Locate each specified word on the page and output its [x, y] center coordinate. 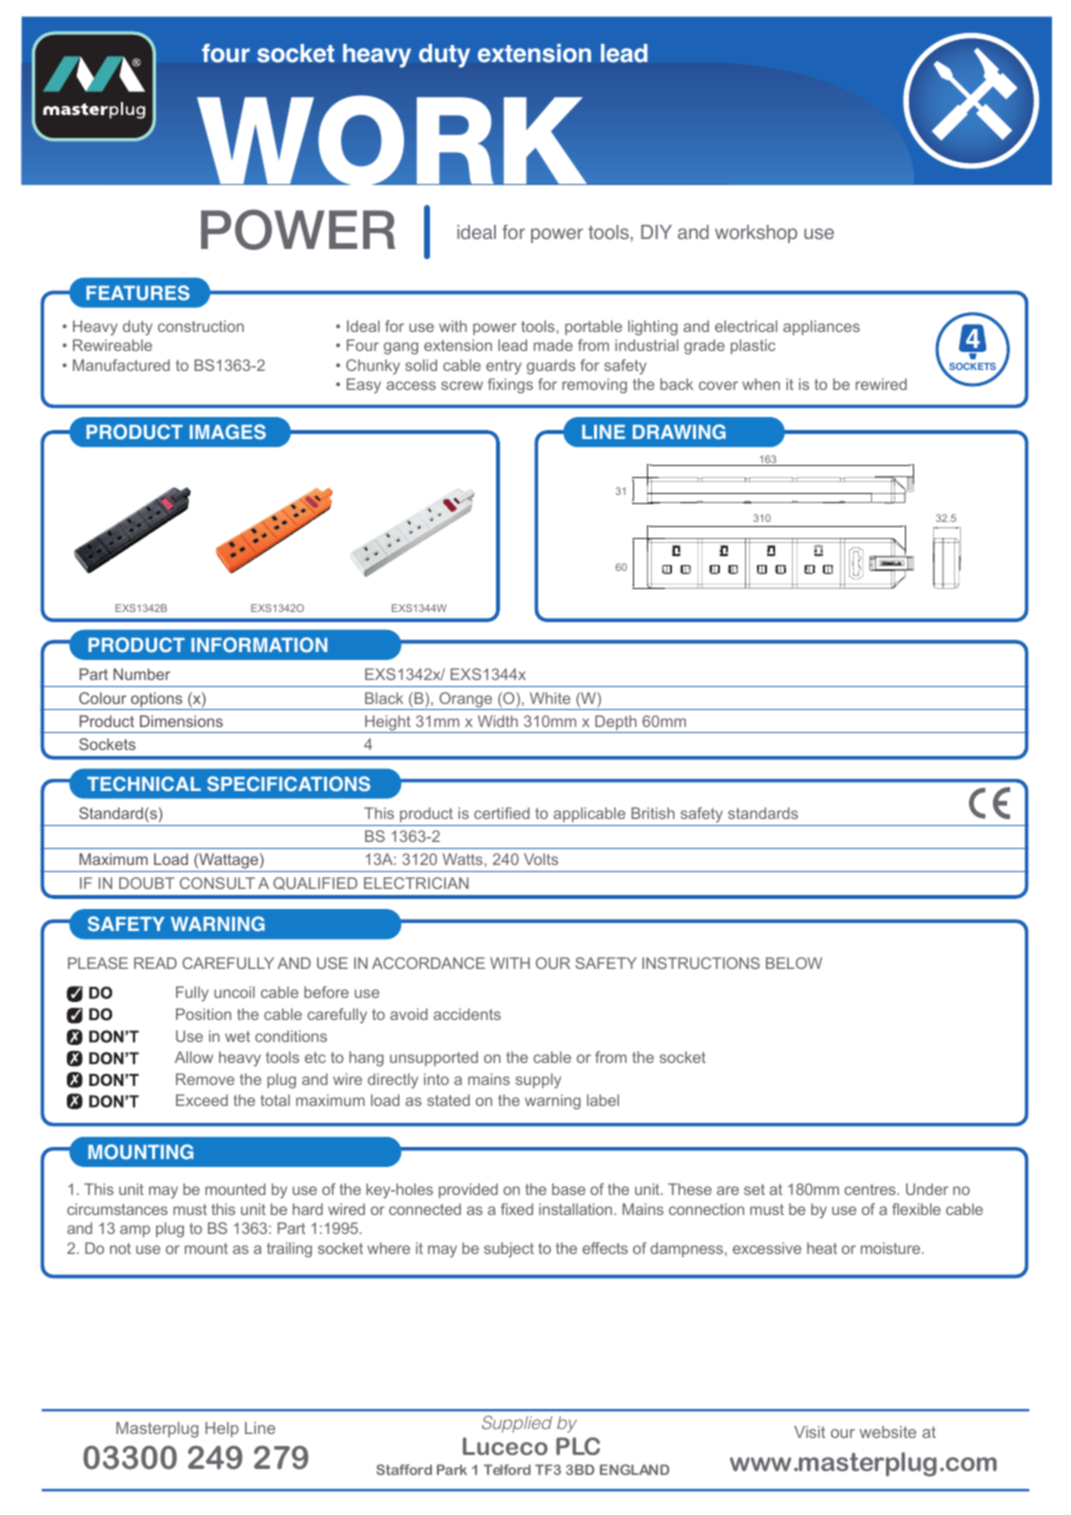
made [553, 345]
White [550, 698]
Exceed [202, 1100]
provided [468, 1190]
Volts [541, 859]
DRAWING [679, 431]
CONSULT [217, 883]
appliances [821, 327]
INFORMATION [259, 645]
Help [222, 1430]
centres [871, 1189]
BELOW [794, 963]
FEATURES [138, 293]
